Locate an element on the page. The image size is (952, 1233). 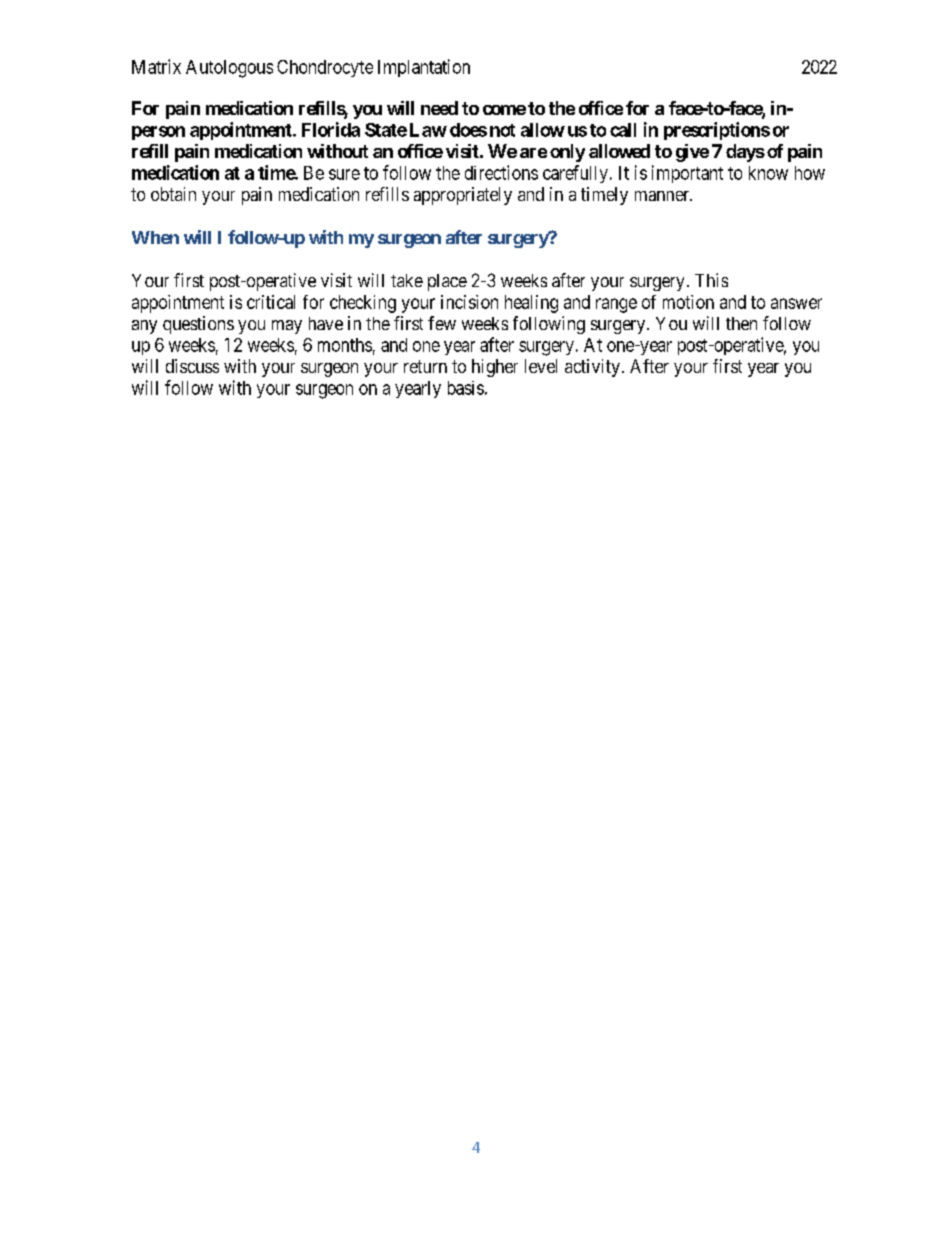
When is located at coordinates (155, 237).
